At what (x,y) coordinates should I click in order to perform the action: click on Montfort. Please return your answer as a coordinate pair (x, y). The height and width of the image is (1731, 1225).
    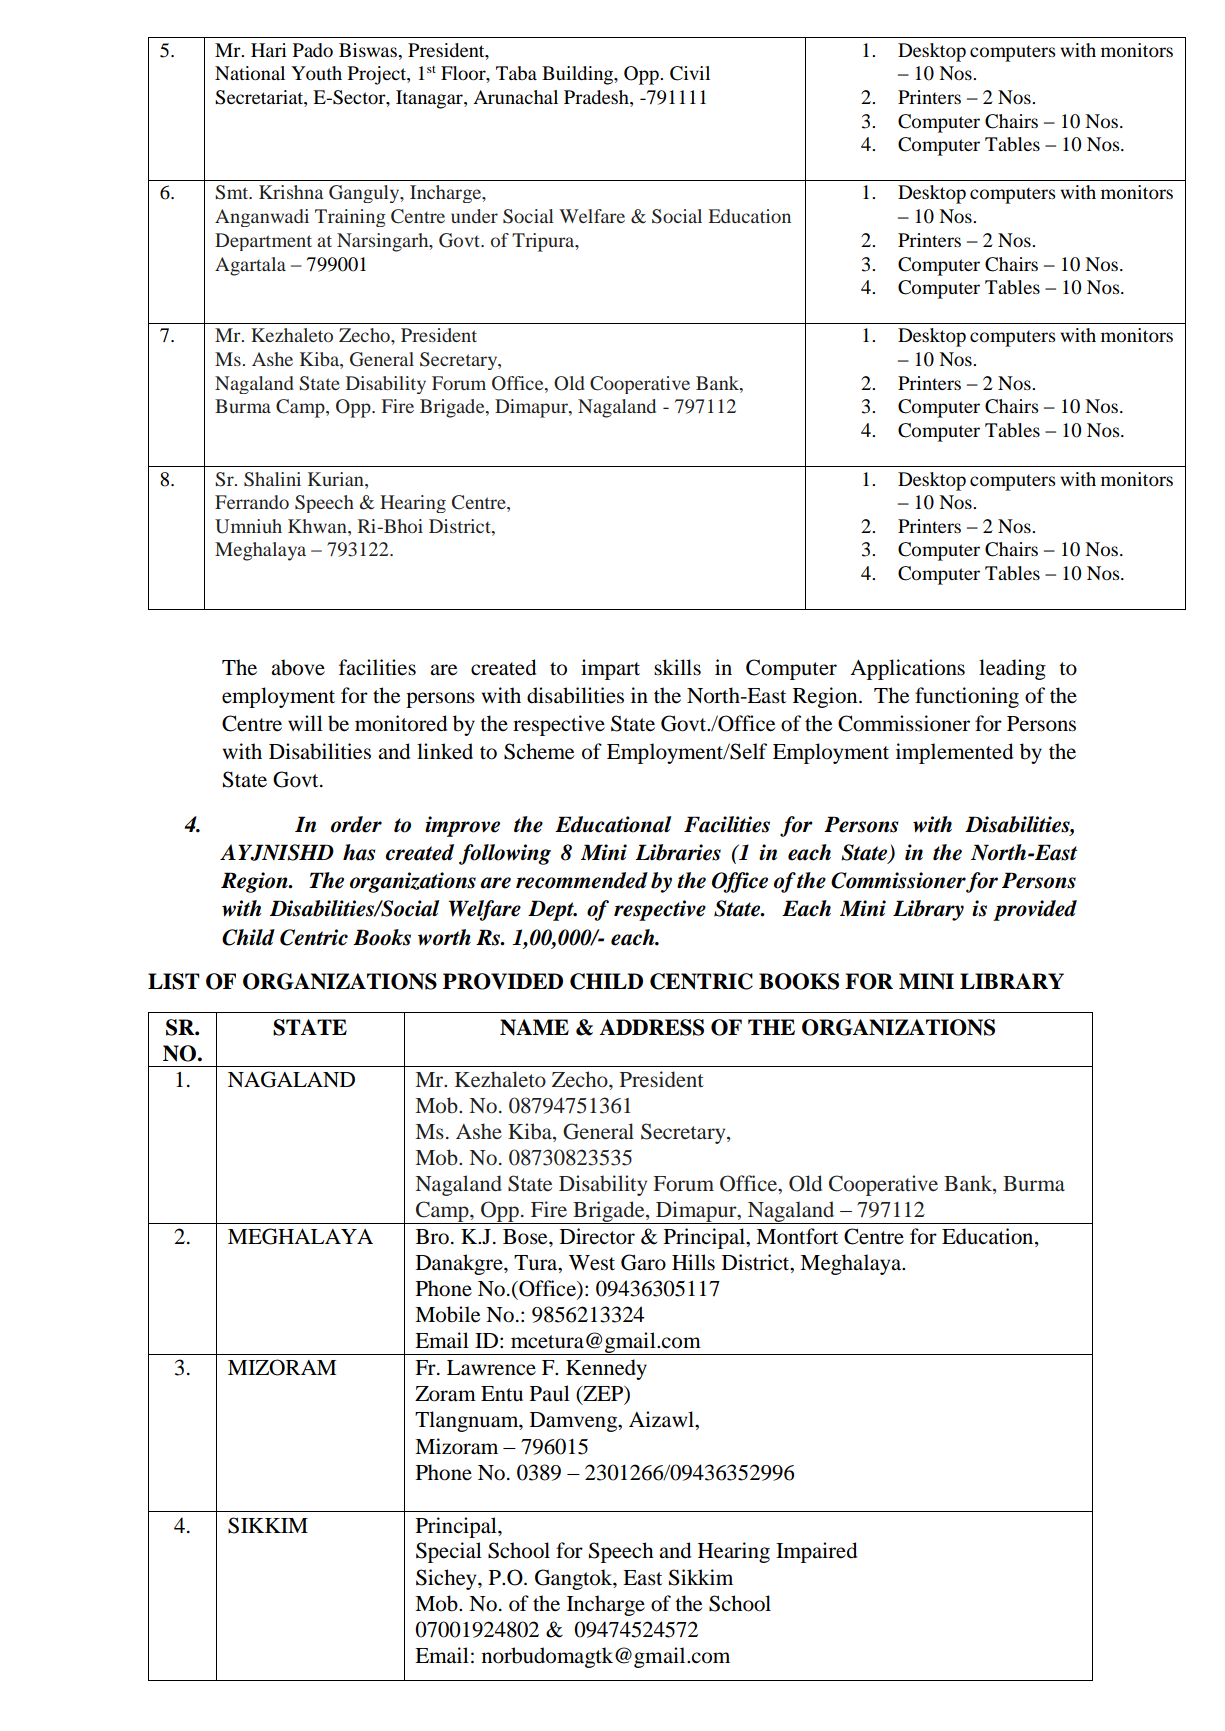
    Looking at the image, I should click on (797, 1236).
